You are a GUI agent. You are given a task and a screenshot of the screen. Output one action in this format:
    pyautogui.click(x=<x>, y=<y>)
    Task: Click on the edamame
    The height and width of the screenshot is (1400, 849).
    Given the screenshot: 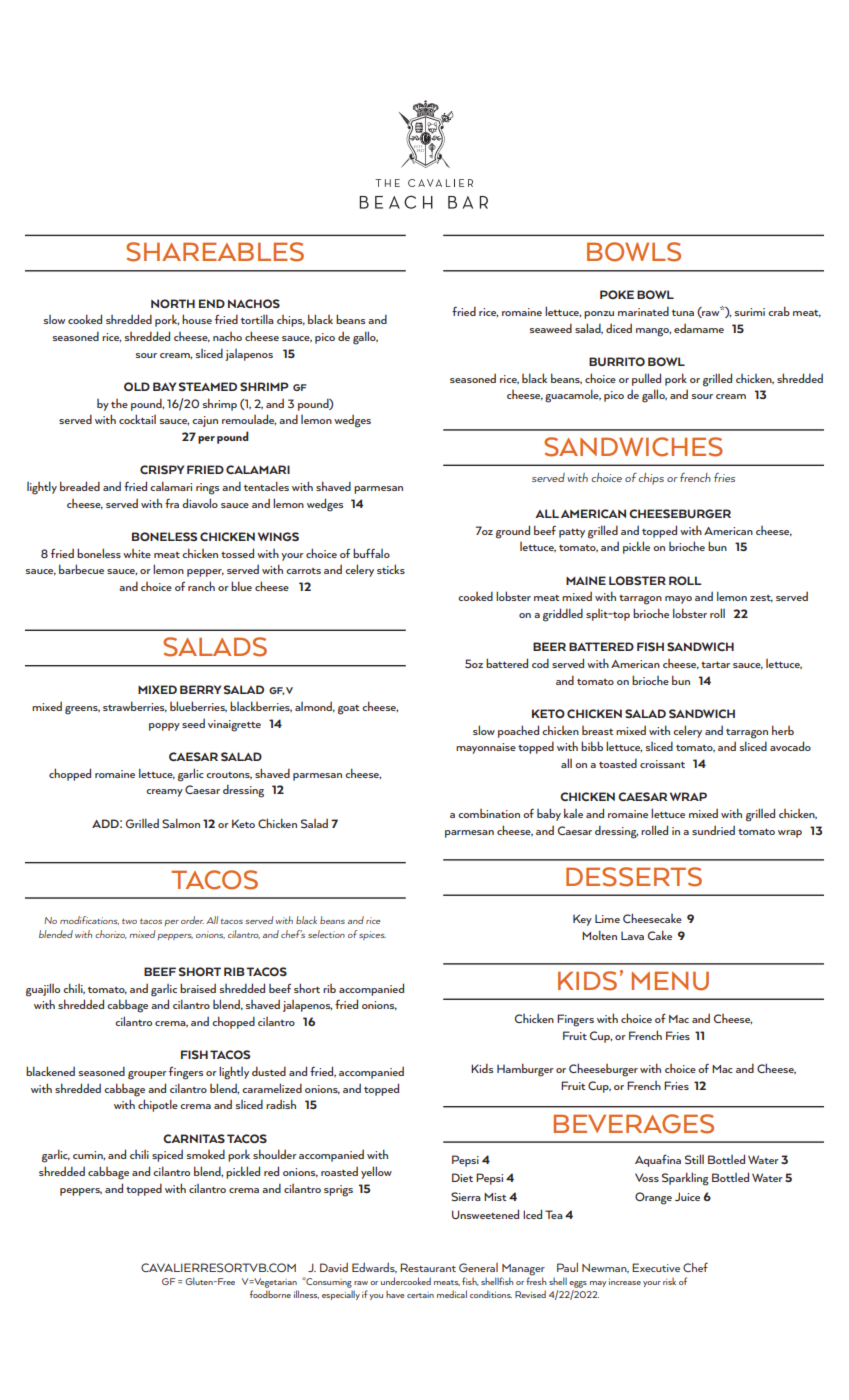 What is the action you would take?
    pyautogui.click(x=699, y=328)
